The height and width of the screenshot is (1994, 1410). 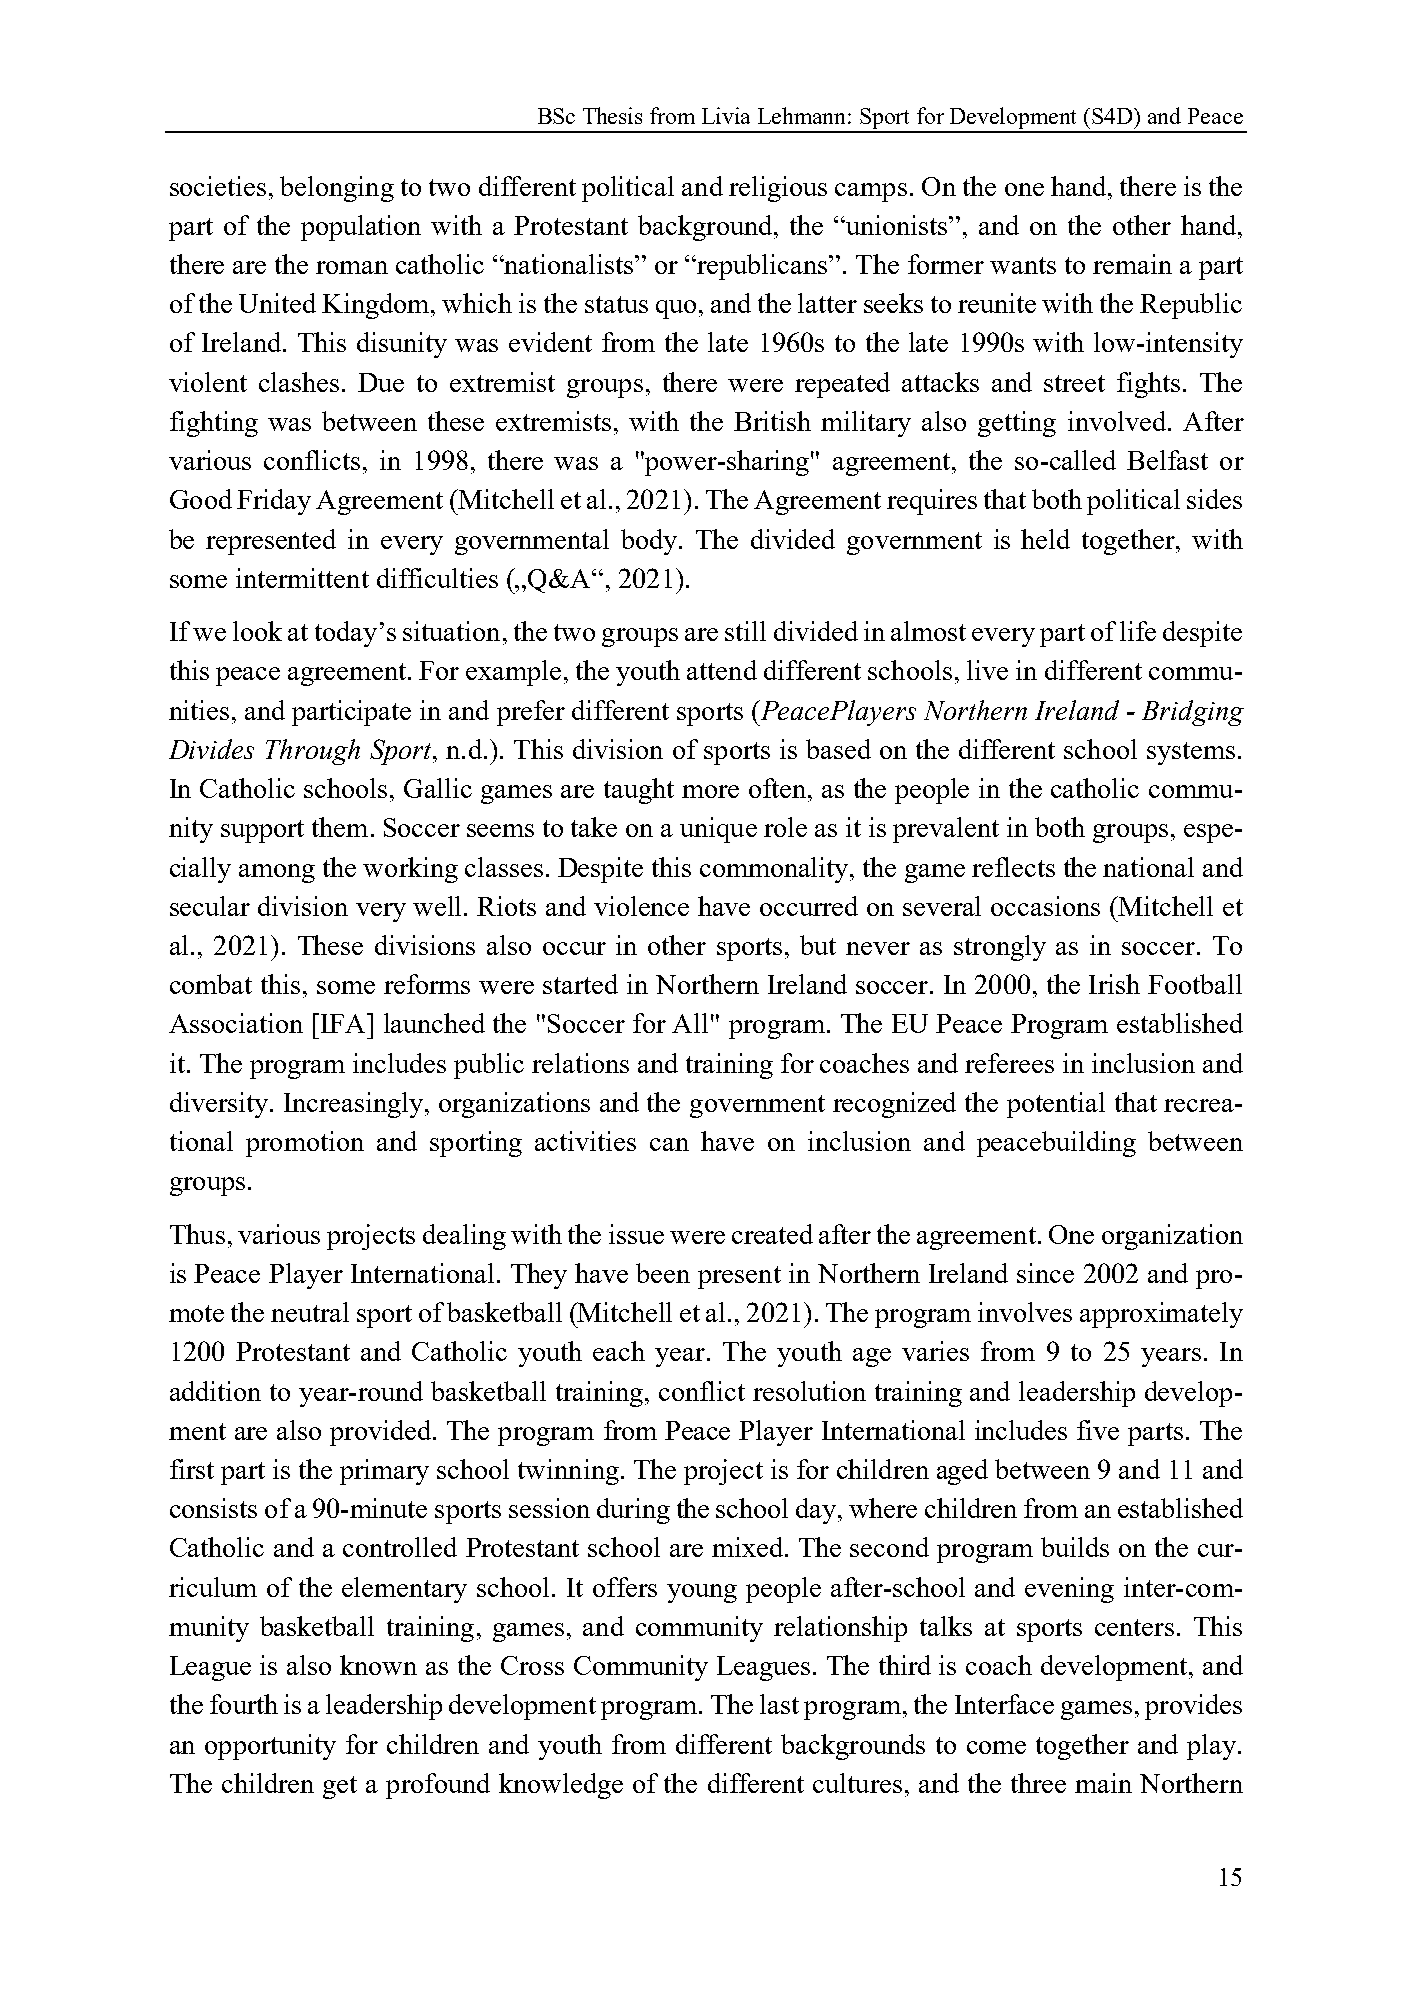 I want to click on last, so click(x=779, y=1704).
